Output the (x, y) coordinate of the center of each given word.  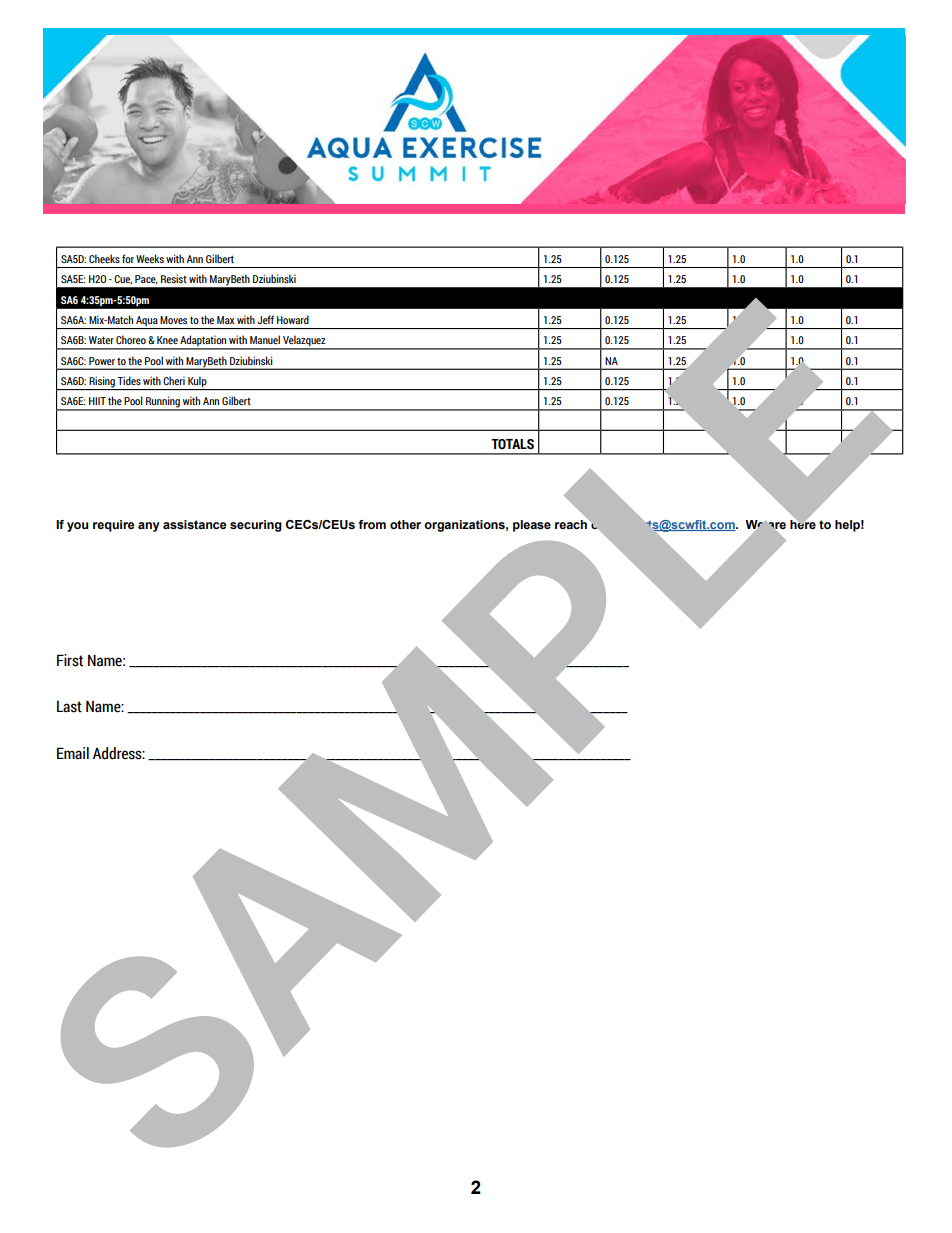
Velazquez (304, 342)
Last (69, 707)
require (113, 526)
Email (73, 753)
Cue (123, 279)
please (532, 526)
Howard (293, 319)
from (372, 524)
